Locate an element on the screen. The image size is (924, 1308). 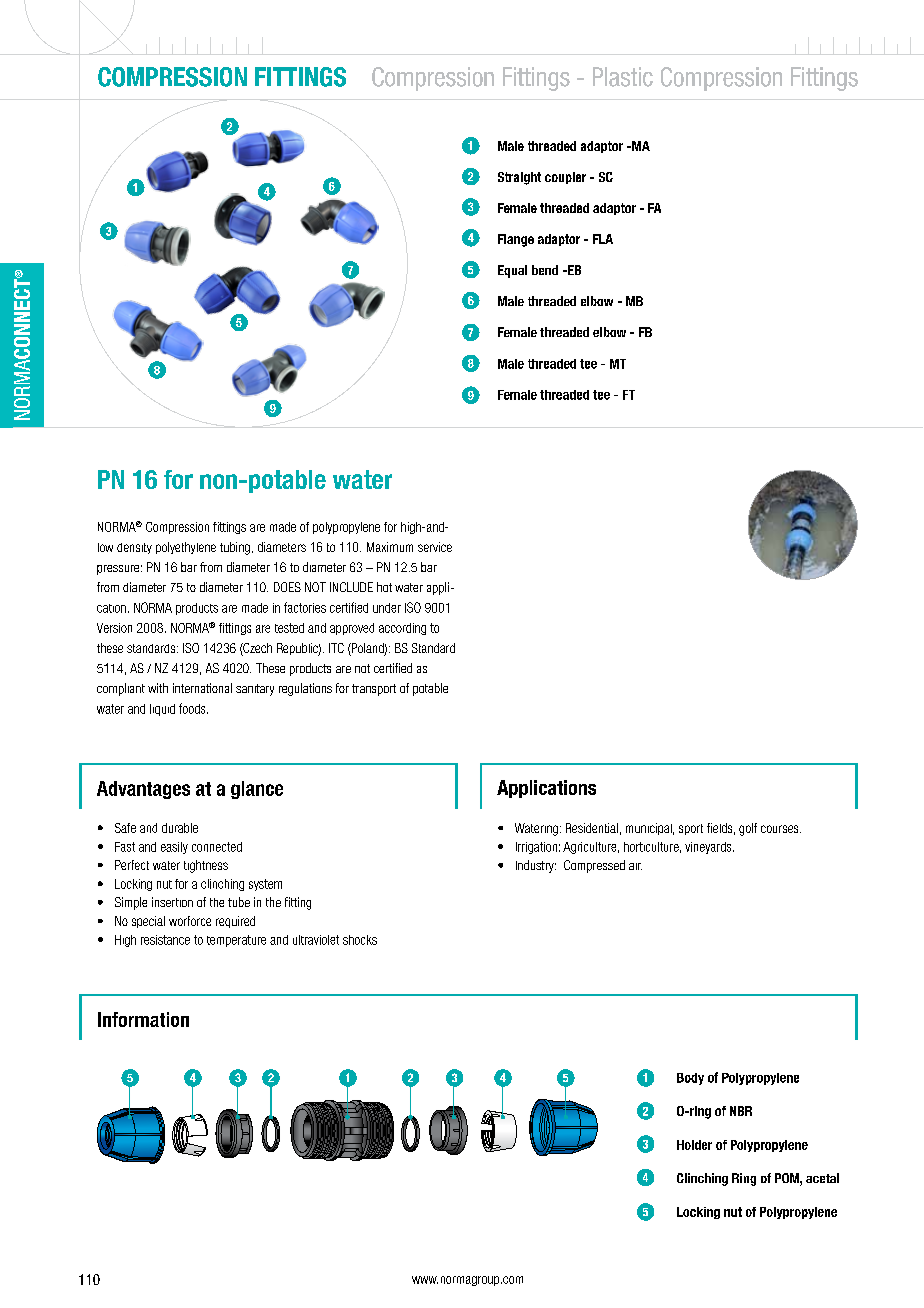
international is located at coordinates (202, 688).
